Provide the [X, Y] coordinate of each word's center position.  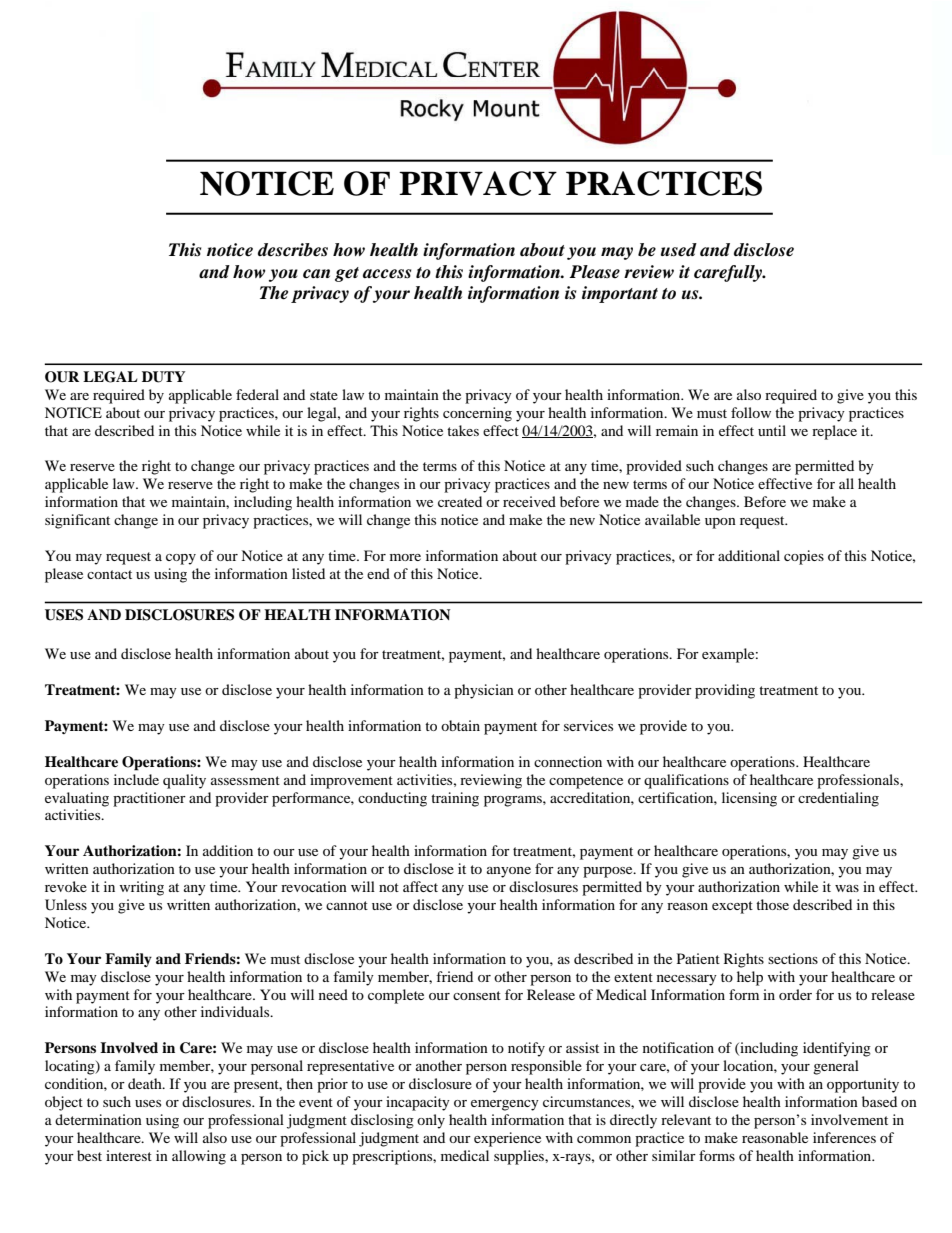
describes [293, 250]
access [387, 274]
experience [507, 1139]
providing [725, 691]
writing [142, 888]
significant [77, 521]
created [460, 501]
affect [420, 886]
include [136, 779]
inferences [844, 1137]
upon [720, 523]
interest [129, 1155]
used [679, 250]
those [772, 904]
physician [484, 691]
